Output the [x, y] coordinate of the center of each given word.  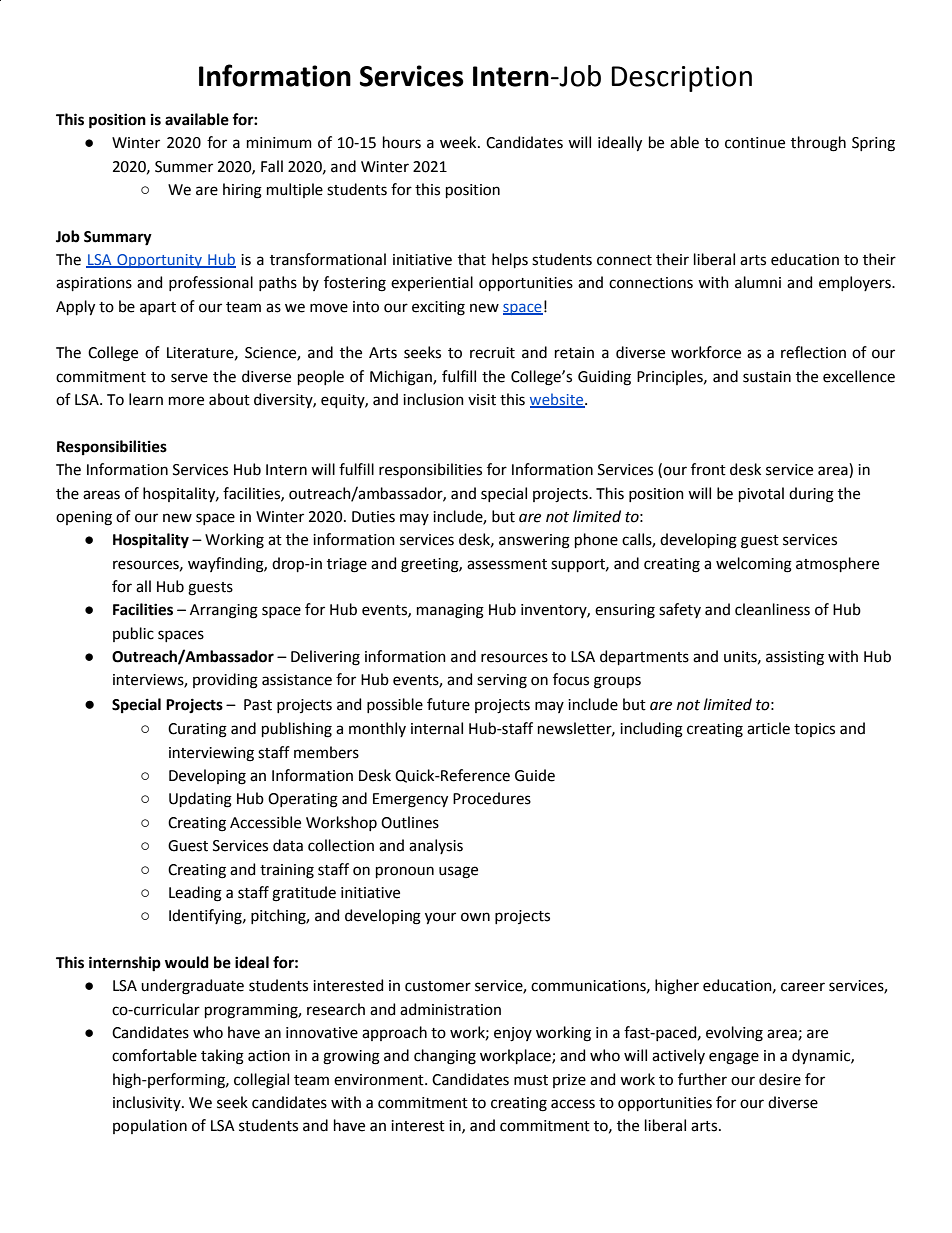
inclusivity [148, 1103]
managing [450, 611]
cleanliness [772, 609]
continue [755, 143]
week [459, 142]
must [531, 1080]
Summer [184, 167]
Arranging [224, 611]
